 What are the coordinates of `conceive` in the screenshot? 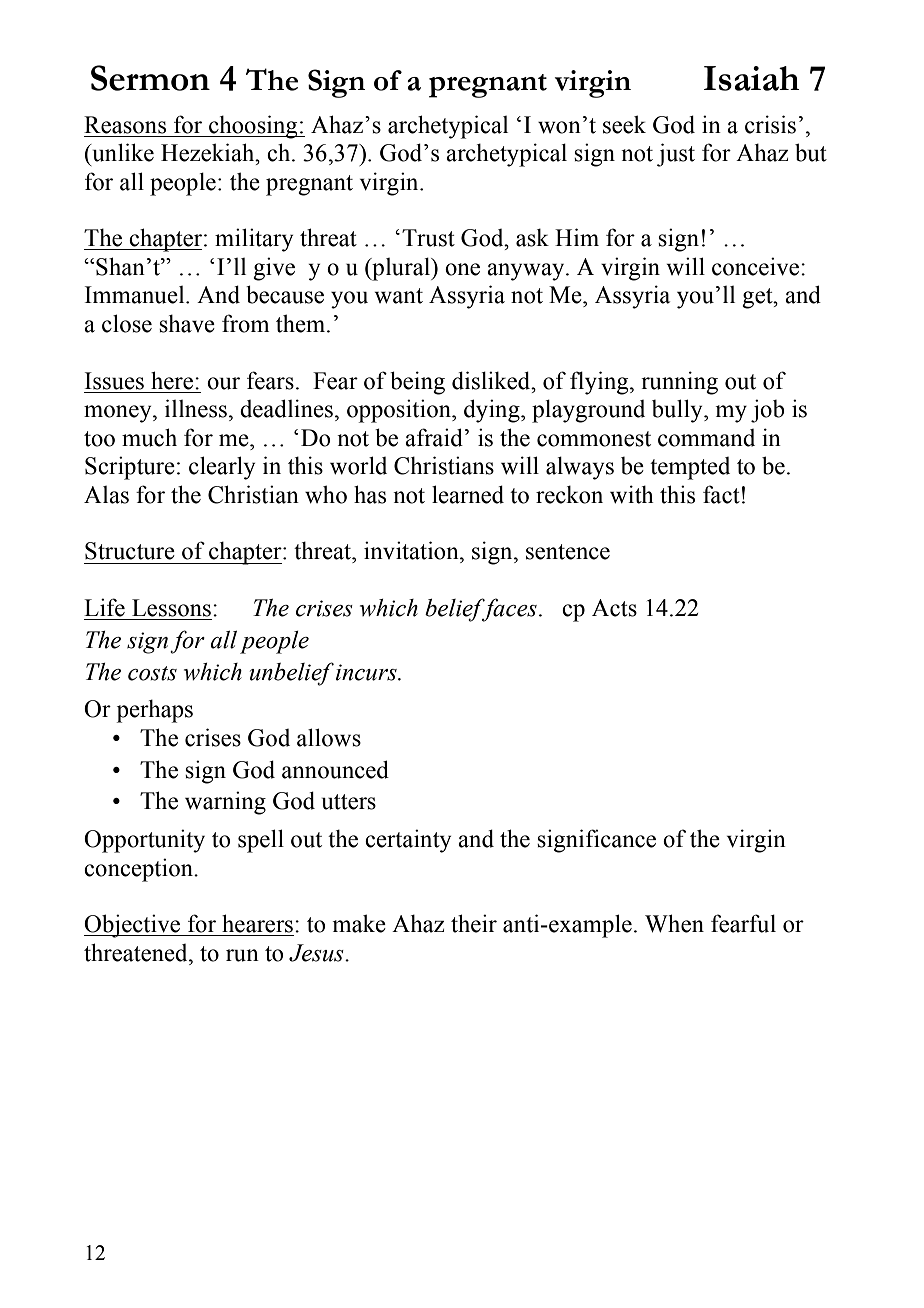 It's located at (755, 266).
